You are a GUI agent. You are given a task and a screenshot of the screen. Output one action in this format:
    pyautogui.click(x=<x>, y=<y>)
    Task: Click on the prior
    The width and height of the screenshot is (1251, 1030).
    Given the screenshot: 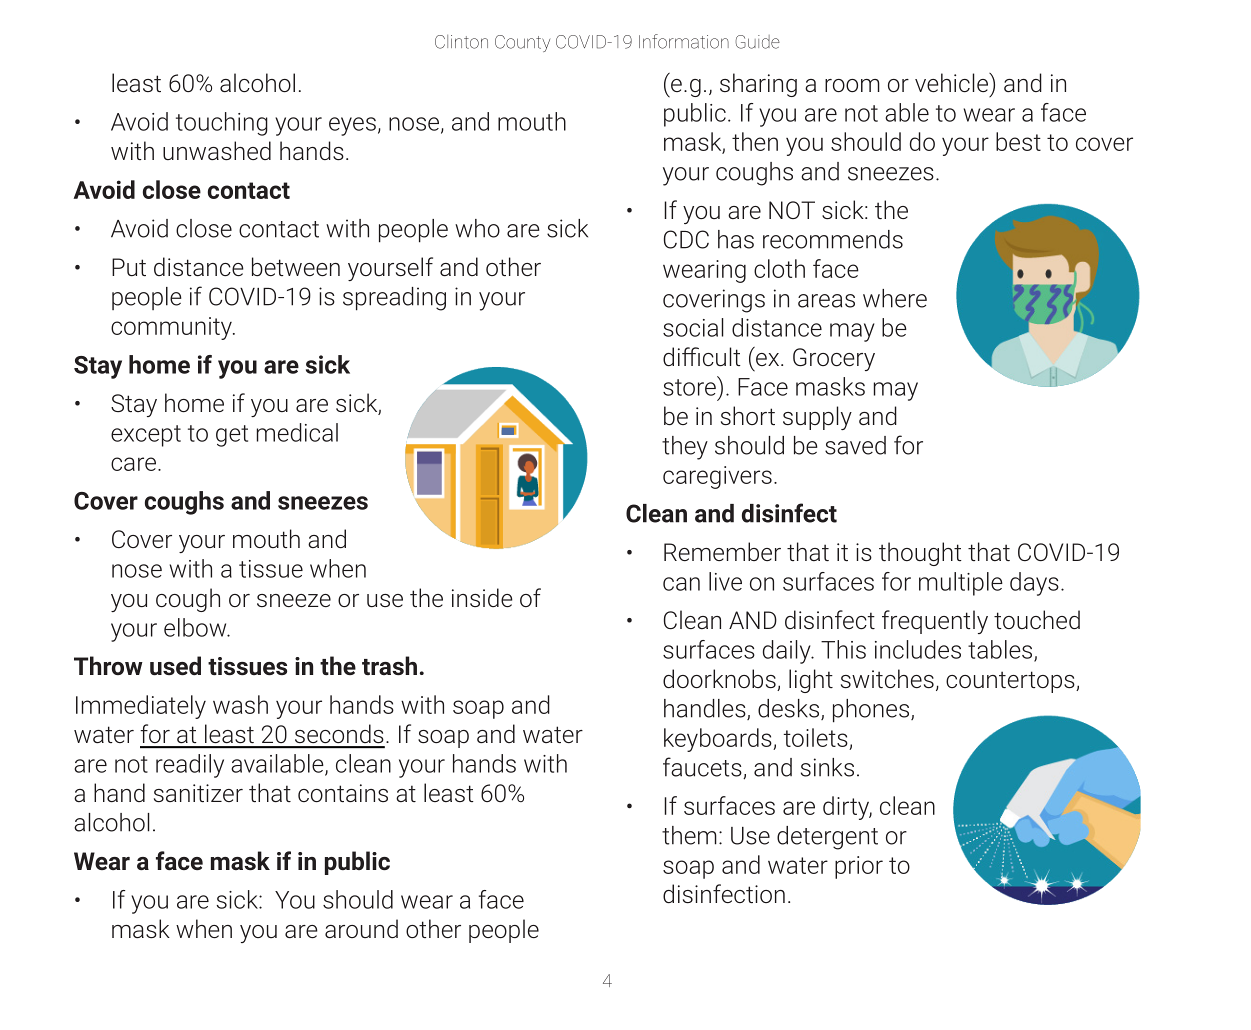 What is the action you would take?
    pyautogui.click(x=859, y=867)
